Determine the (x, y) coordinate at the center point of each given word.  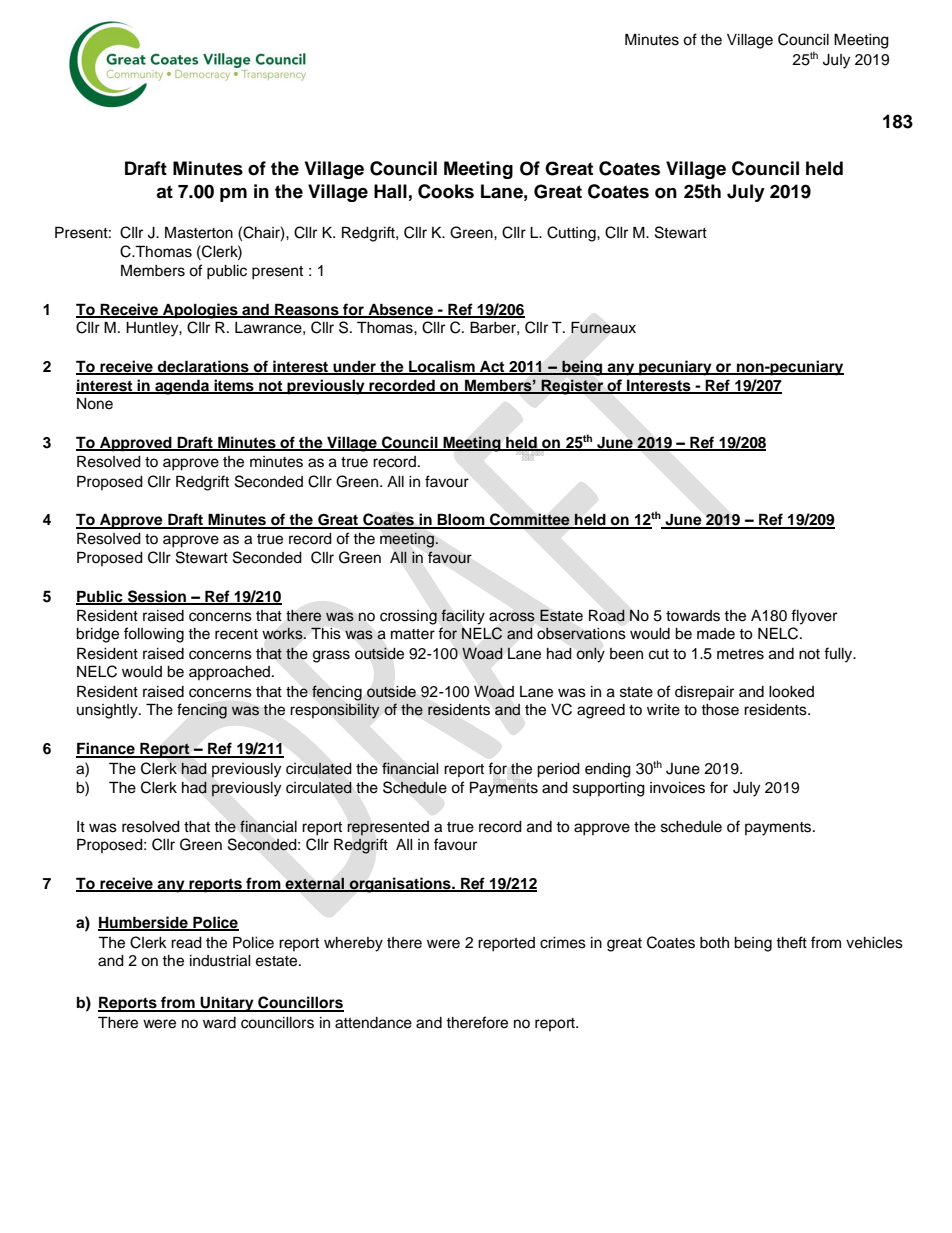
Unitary (227, 1004)
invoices (677, 788)
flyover (814, 617)
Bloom (461, 520)
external (314, 884)
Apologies (200, 311)
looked (791, 692)
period (558, 770)
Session (157, 597)
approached (229, 673)
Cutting (572, 234)
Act (492, 367)
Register (572, 387)
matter (413, 634)
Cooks (446, 191)
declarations (203, 367)
